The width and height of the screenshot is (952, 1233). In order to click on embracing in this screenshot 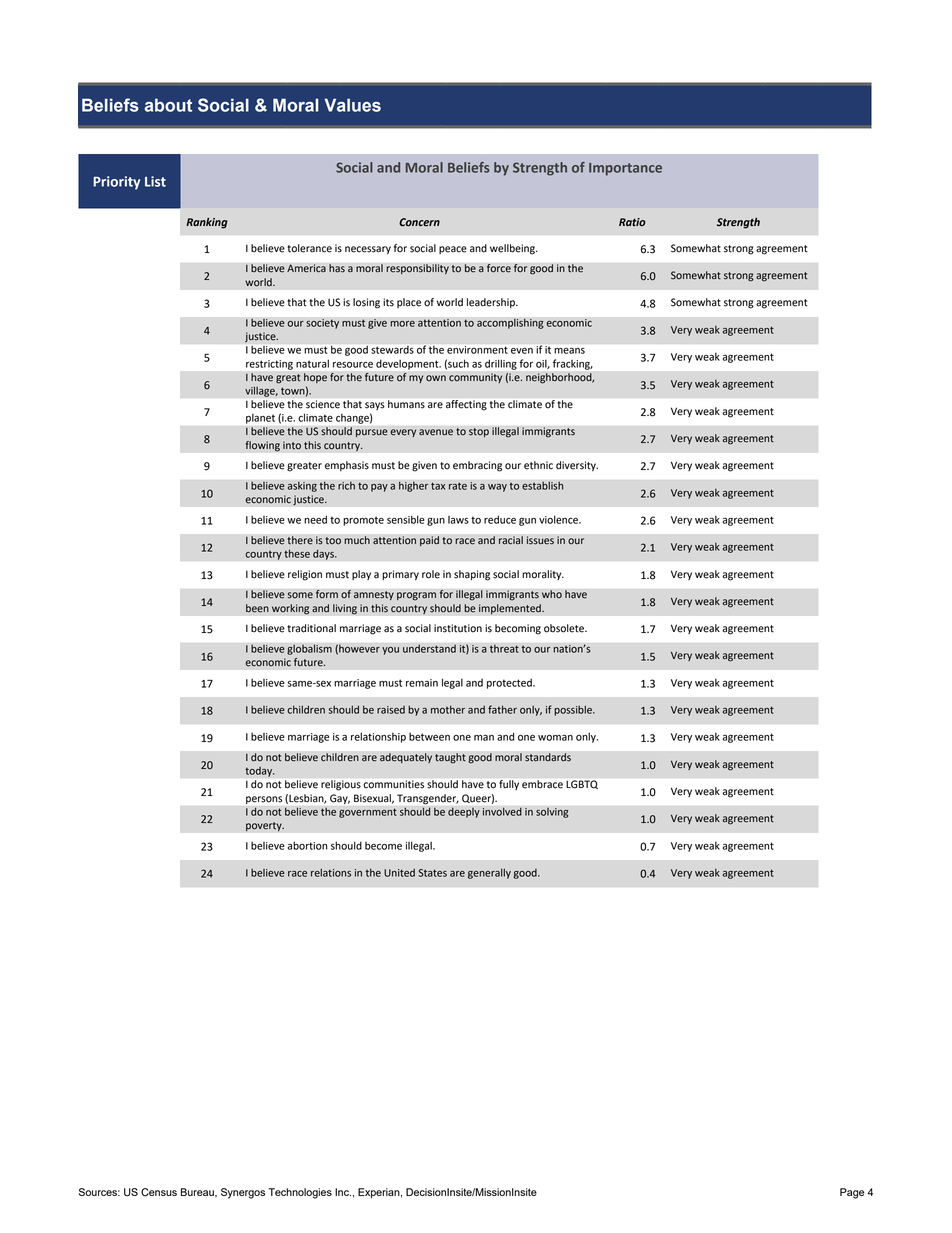, I will do `click(477, 466)`.
